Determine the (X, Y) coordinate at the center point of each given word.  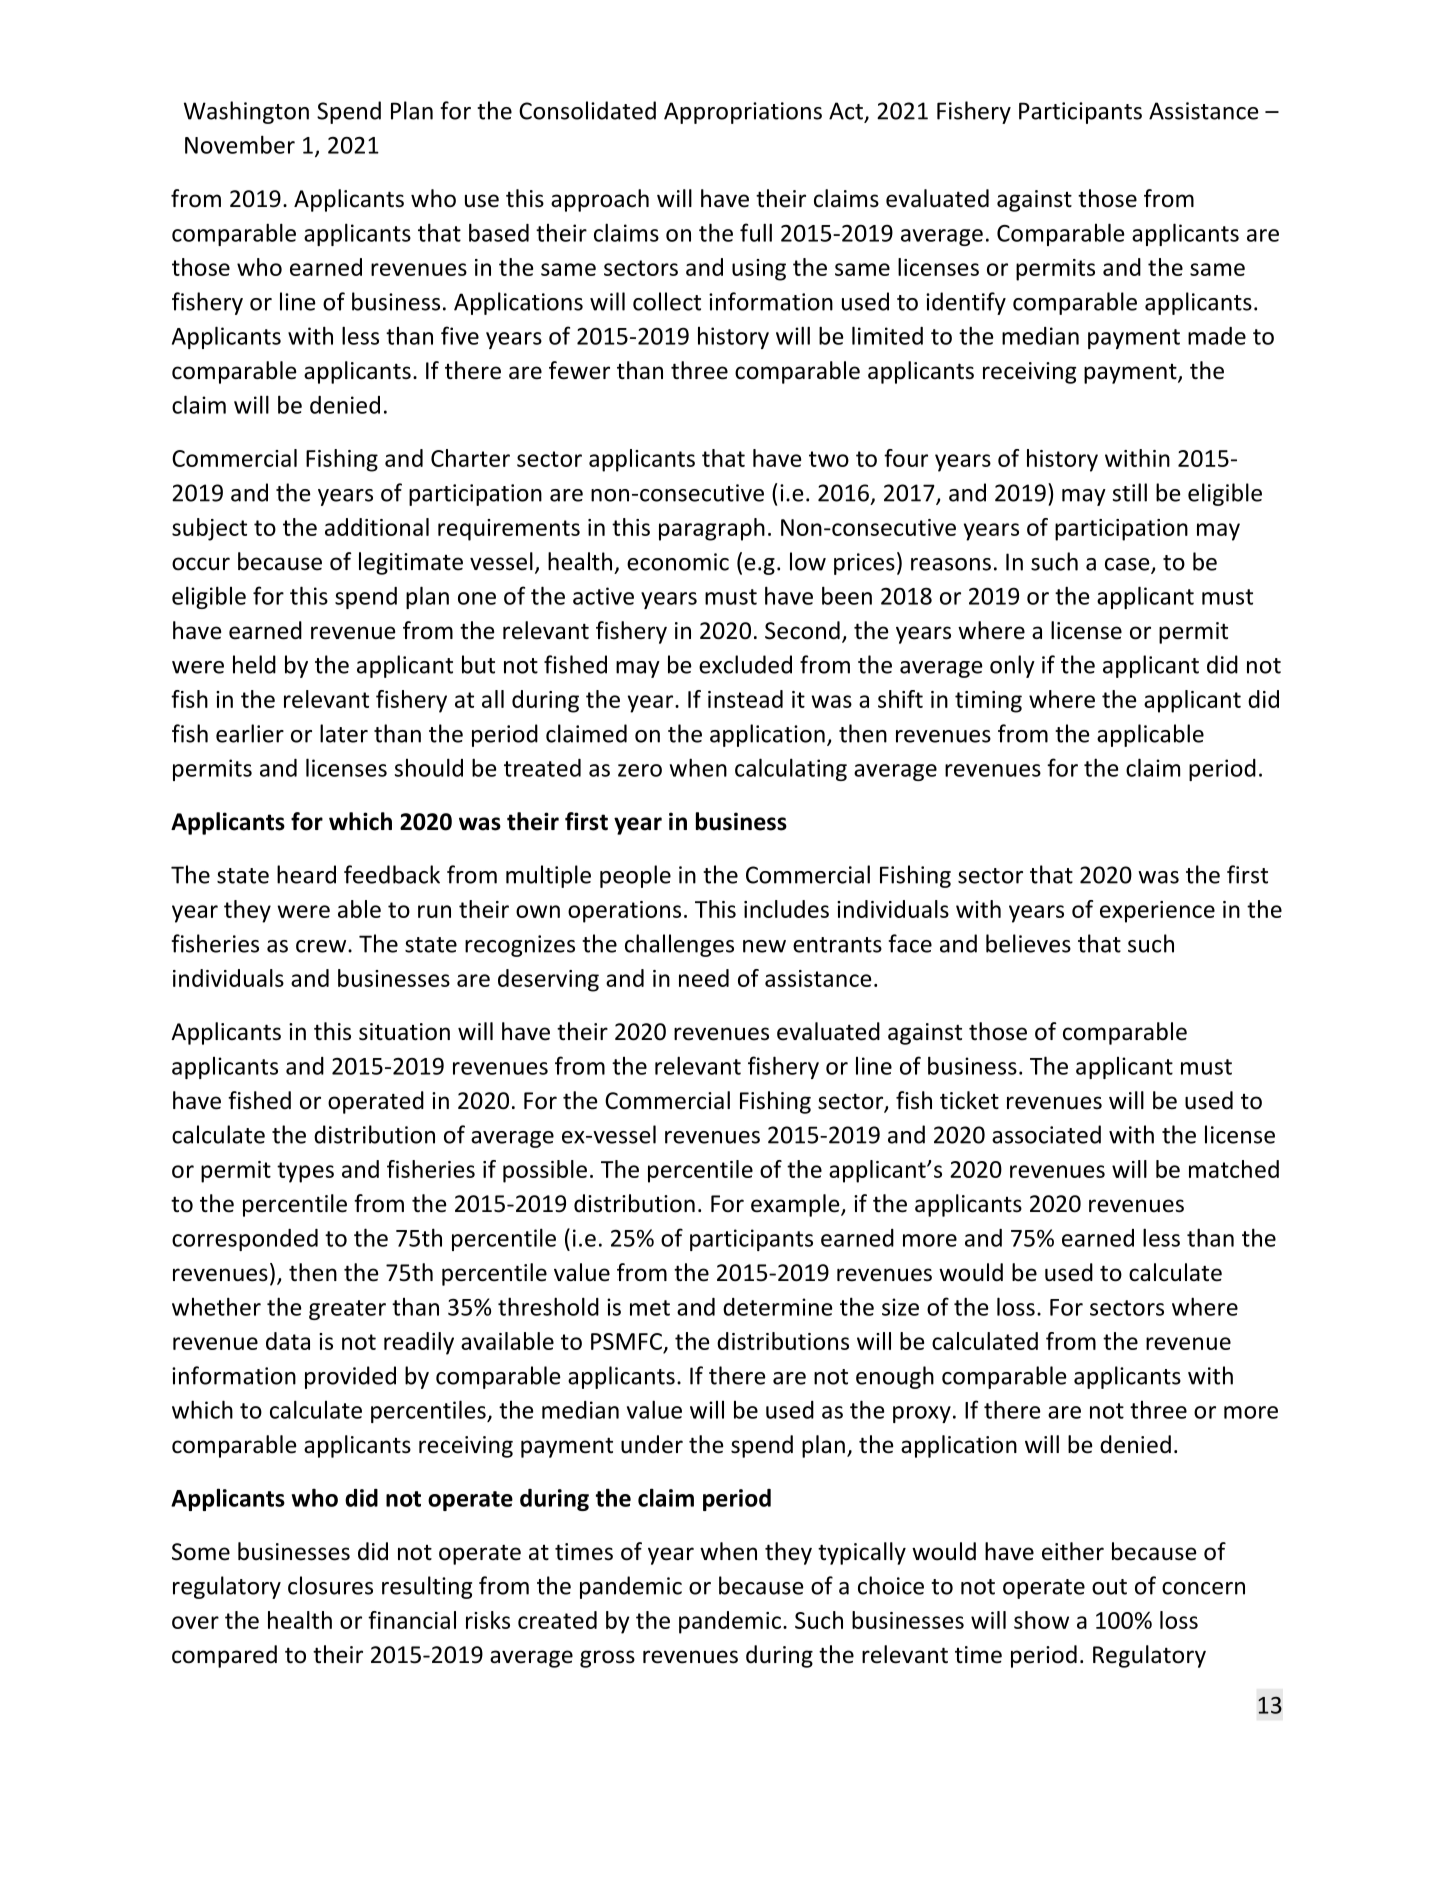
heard (306, 874)
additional (377, 527)
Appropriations (743, 113)
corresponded (245, 1240)
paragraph (712, 529)
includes (786, 909)
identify (966, 303)
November (240, 144)
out (1109, 1587)
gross (607, 1659)
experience (1157, 912)
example (796, 1205)
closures (330, 1585)
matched (1234, 1169)
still (1129, 492)
